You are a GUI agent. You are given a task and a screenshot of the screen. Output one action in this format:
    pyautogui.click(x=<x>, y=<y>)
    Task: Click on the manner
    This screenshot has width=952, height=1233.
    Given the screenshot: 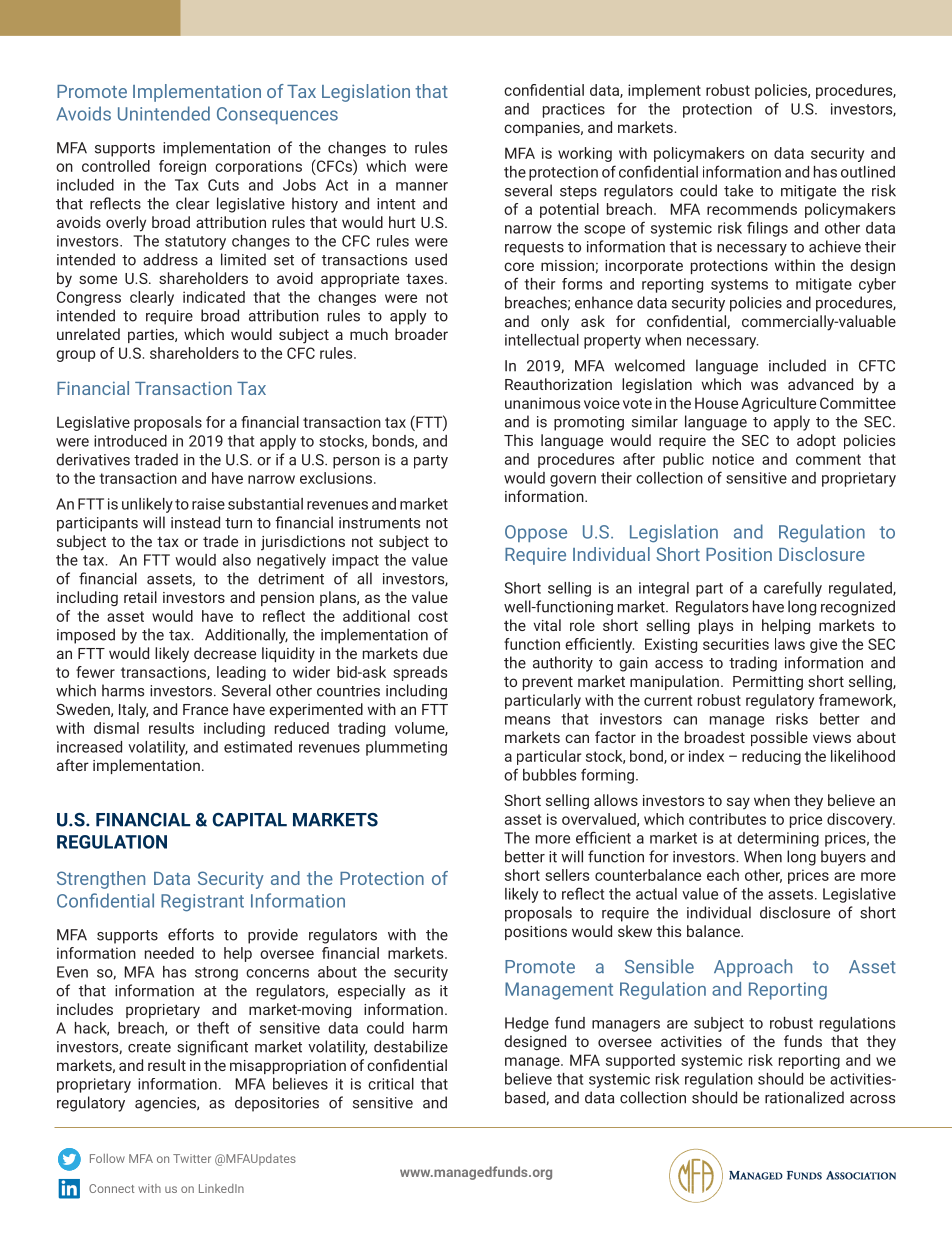 What is the action you would take?
    pyautogui.click(x=422, y=186)
